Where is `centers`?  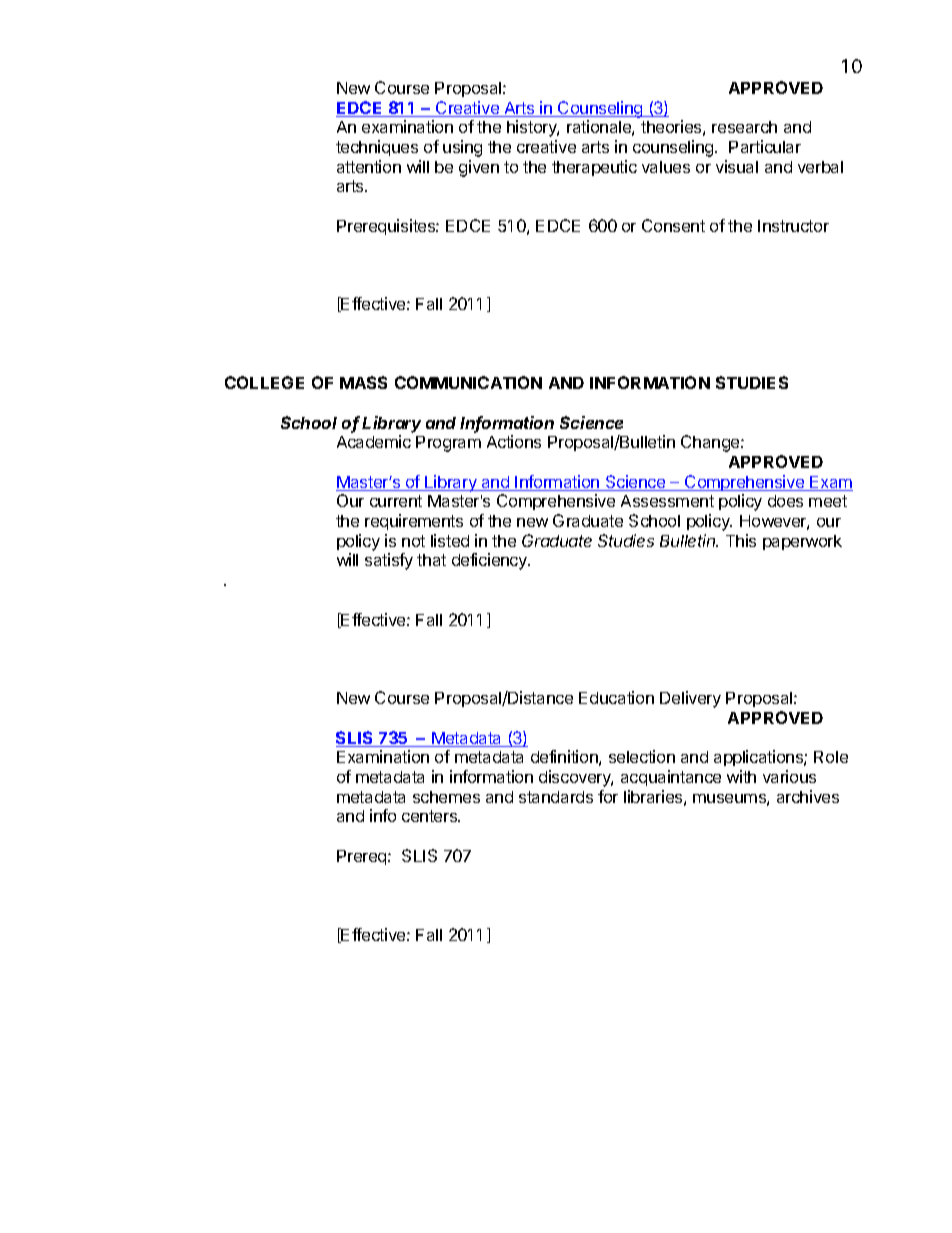
centers is located at coordinates (431, 816).
